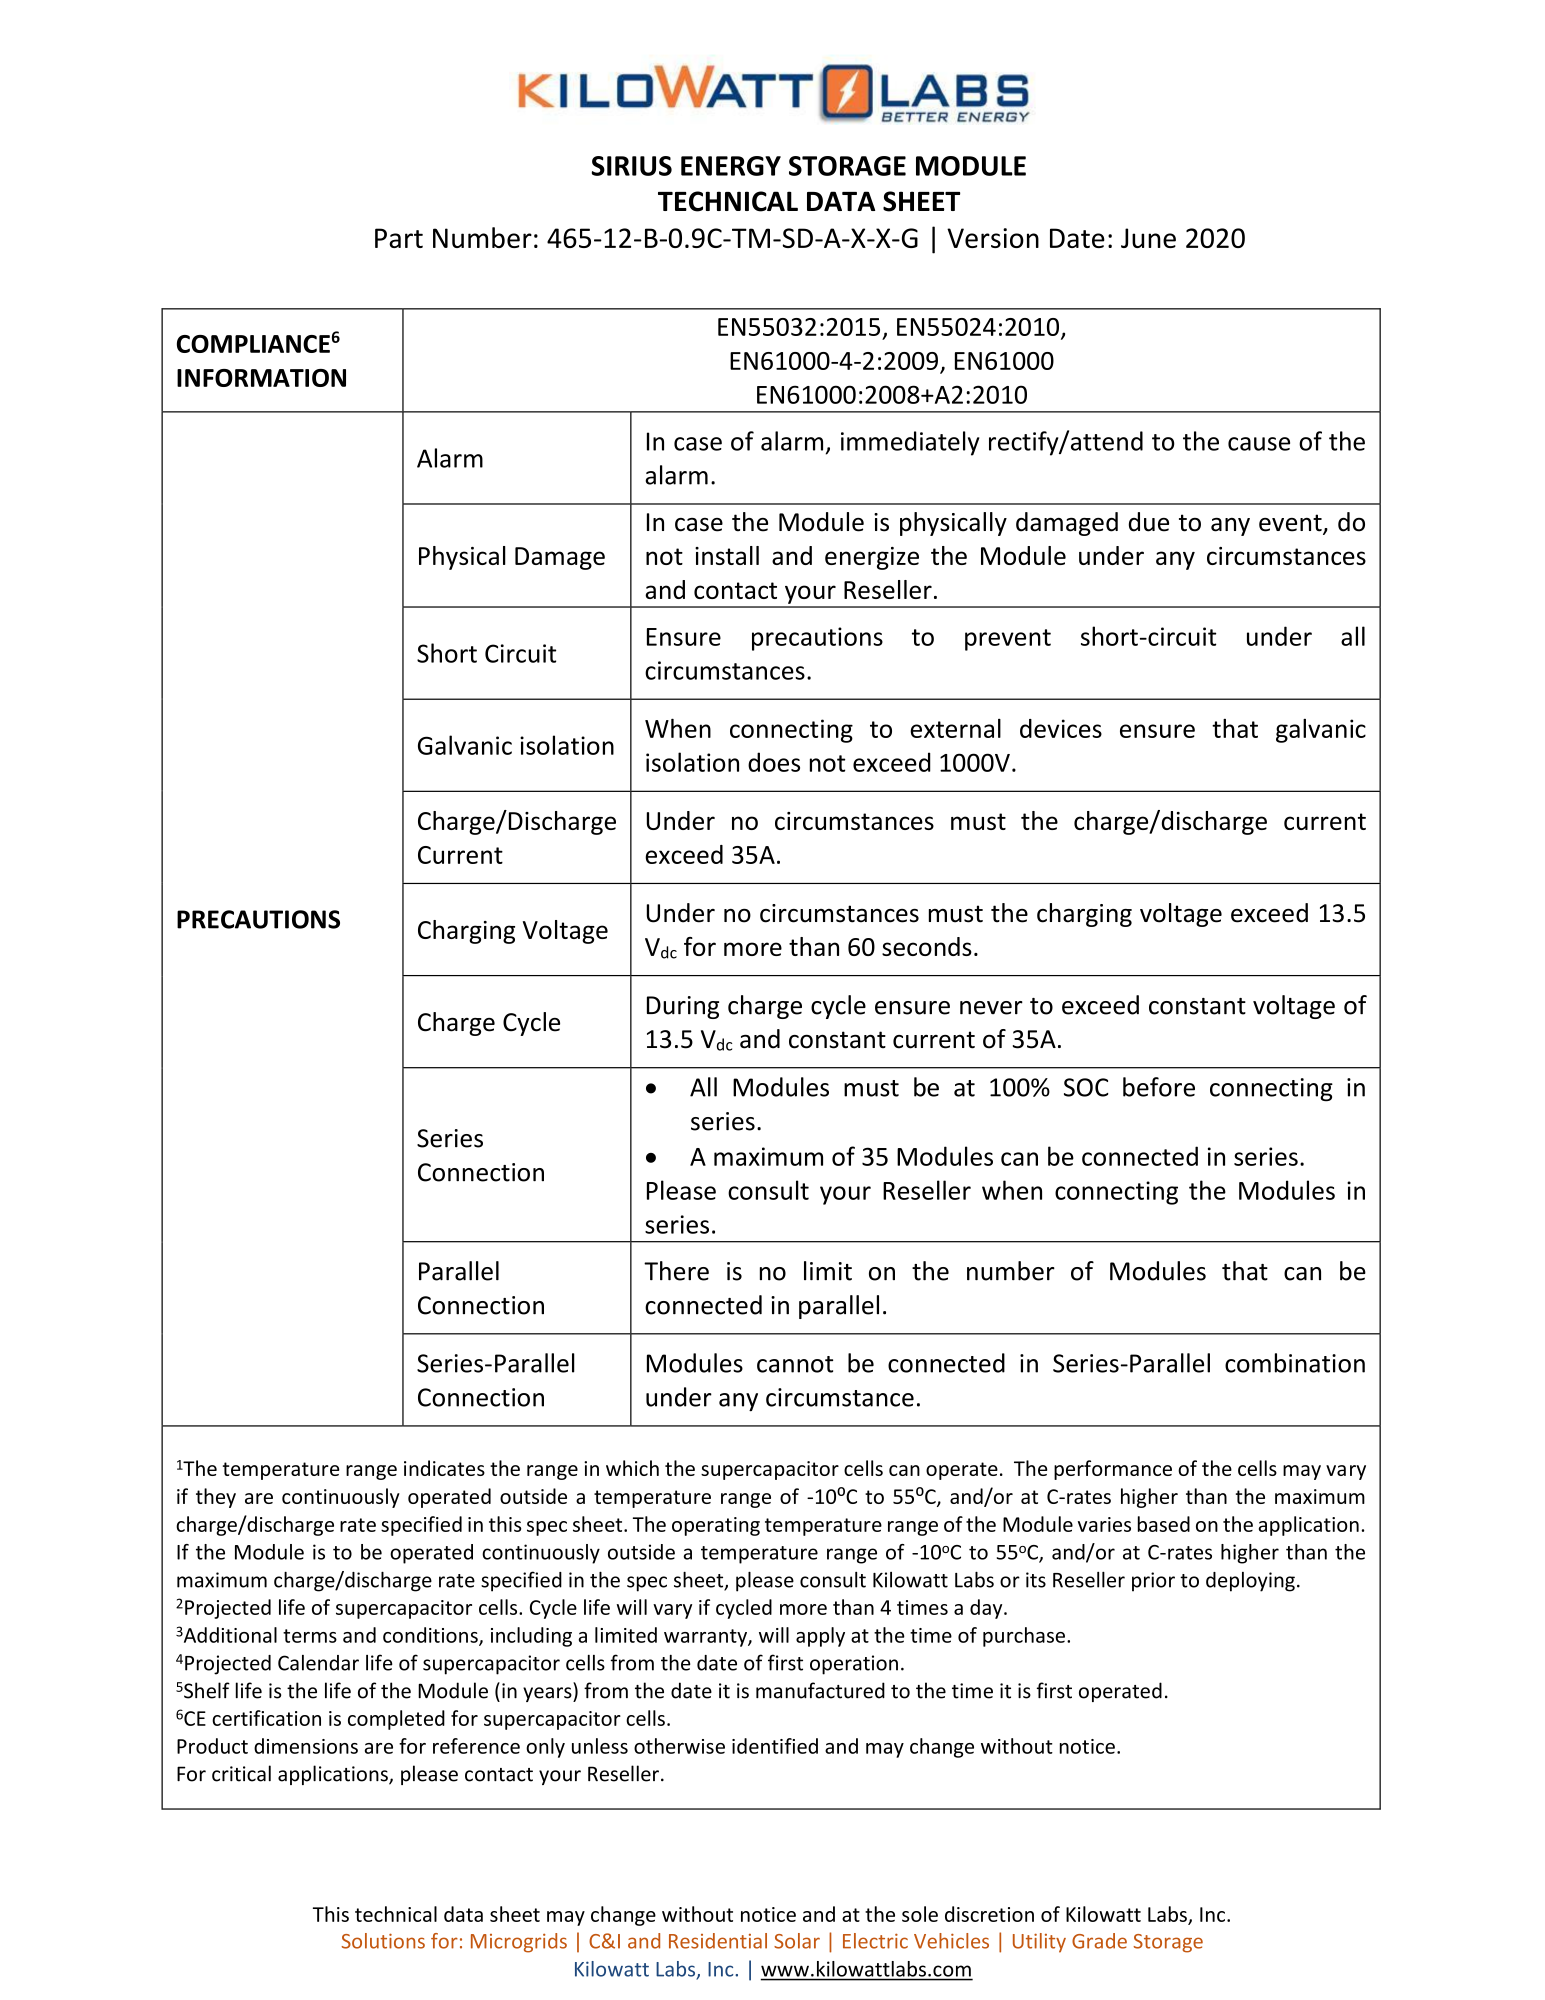 This document has height=2000, width=1545. I want to click on prior, so click(1153, 1582).
